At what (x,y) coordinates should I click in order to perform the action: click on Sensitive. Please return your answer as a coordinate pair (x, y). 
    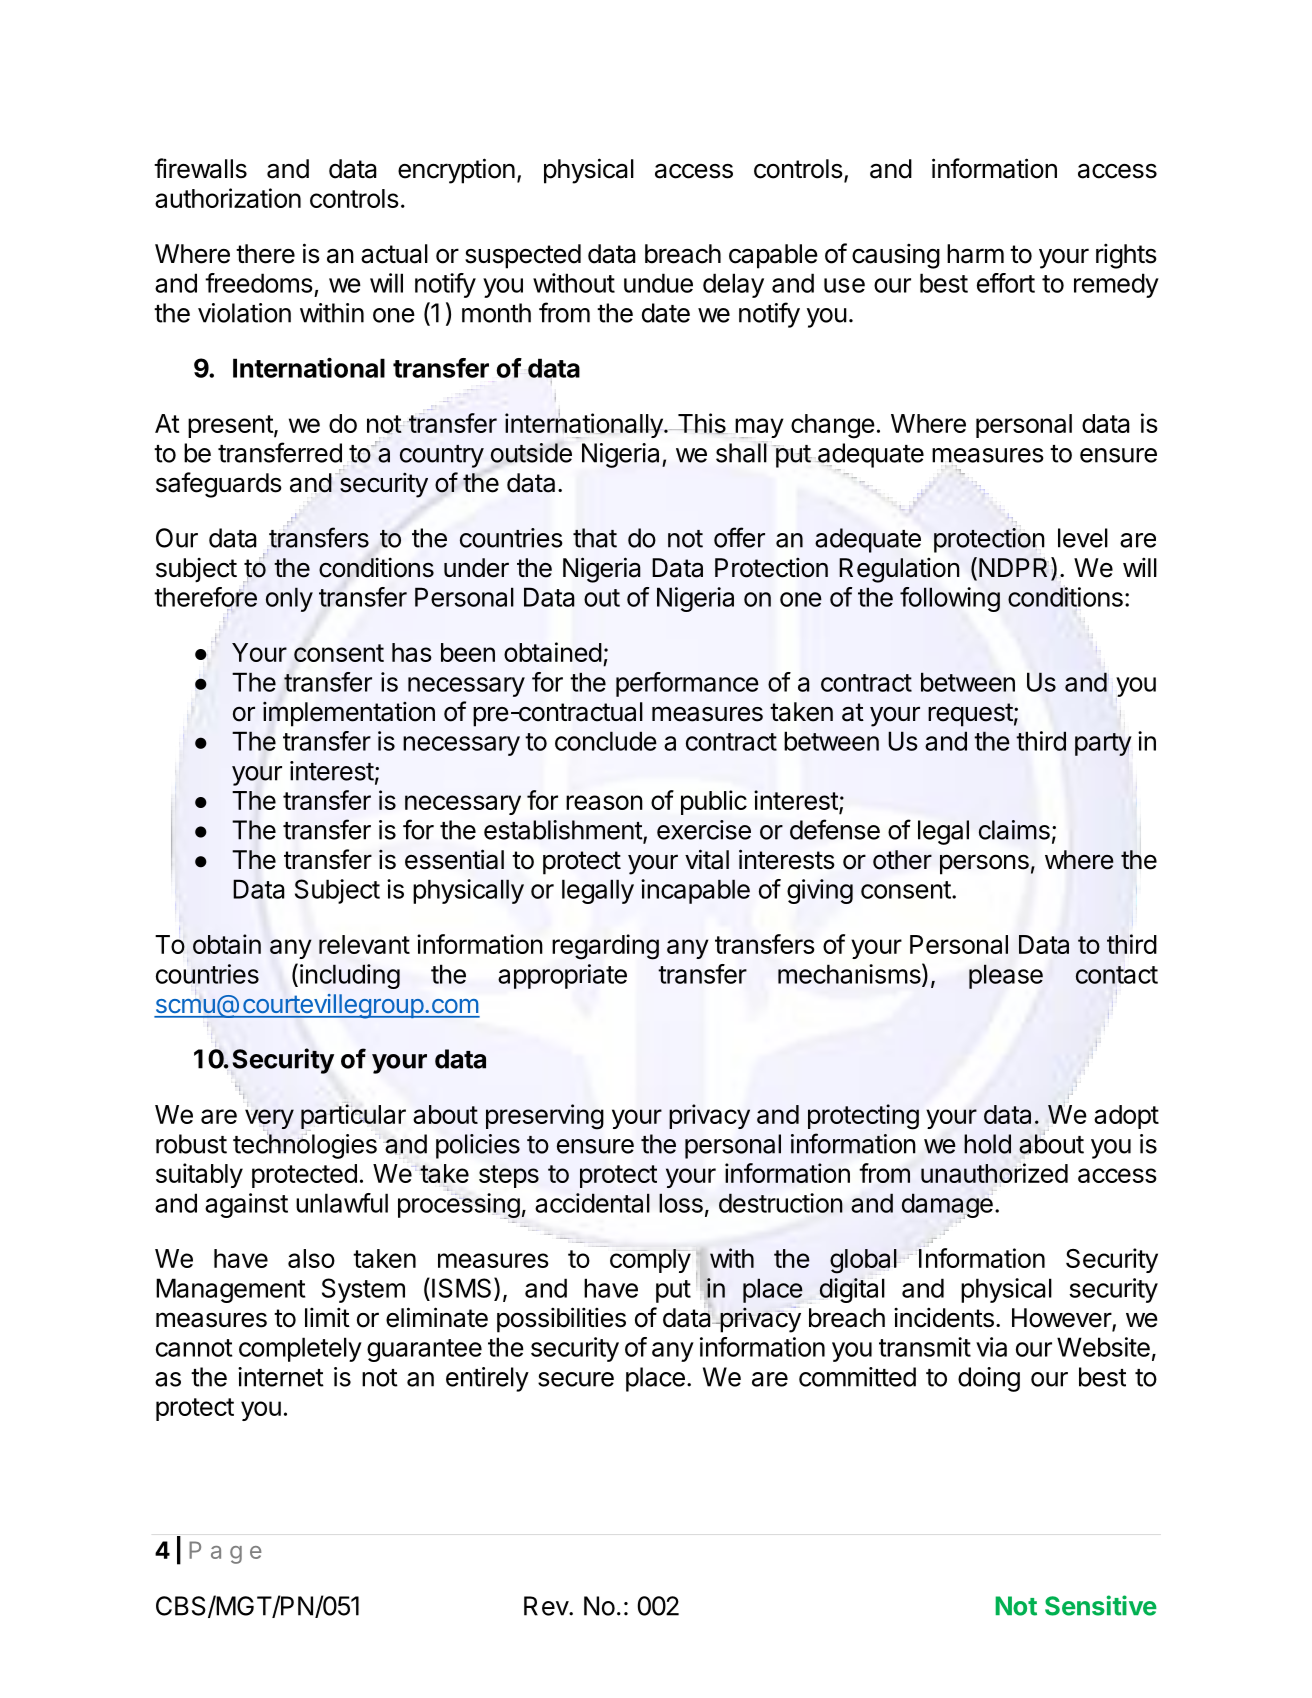
    Looking at the image, I should click on (1101, 1605).
